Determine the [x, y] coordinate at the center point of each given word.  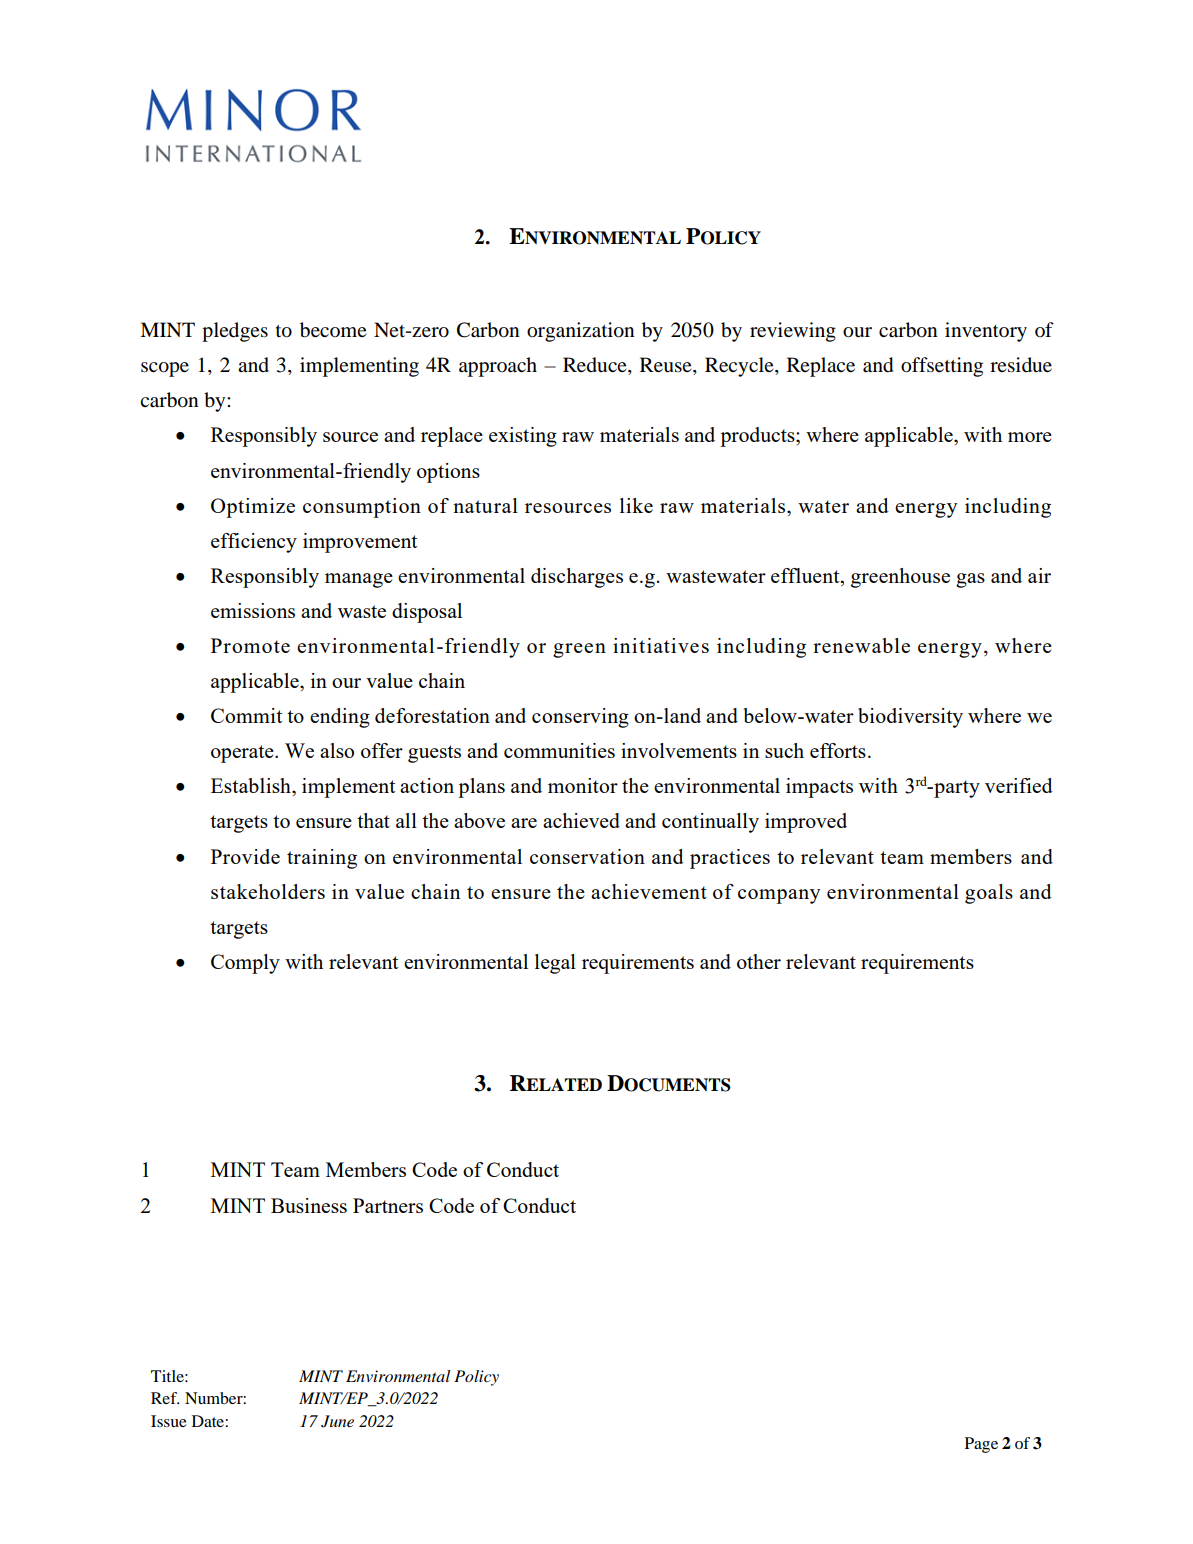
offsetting [942, 367]
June [337, 1421]
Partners [388, 1205]
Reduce [596, 366]
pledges [235, 332]
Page [981, 1445]
